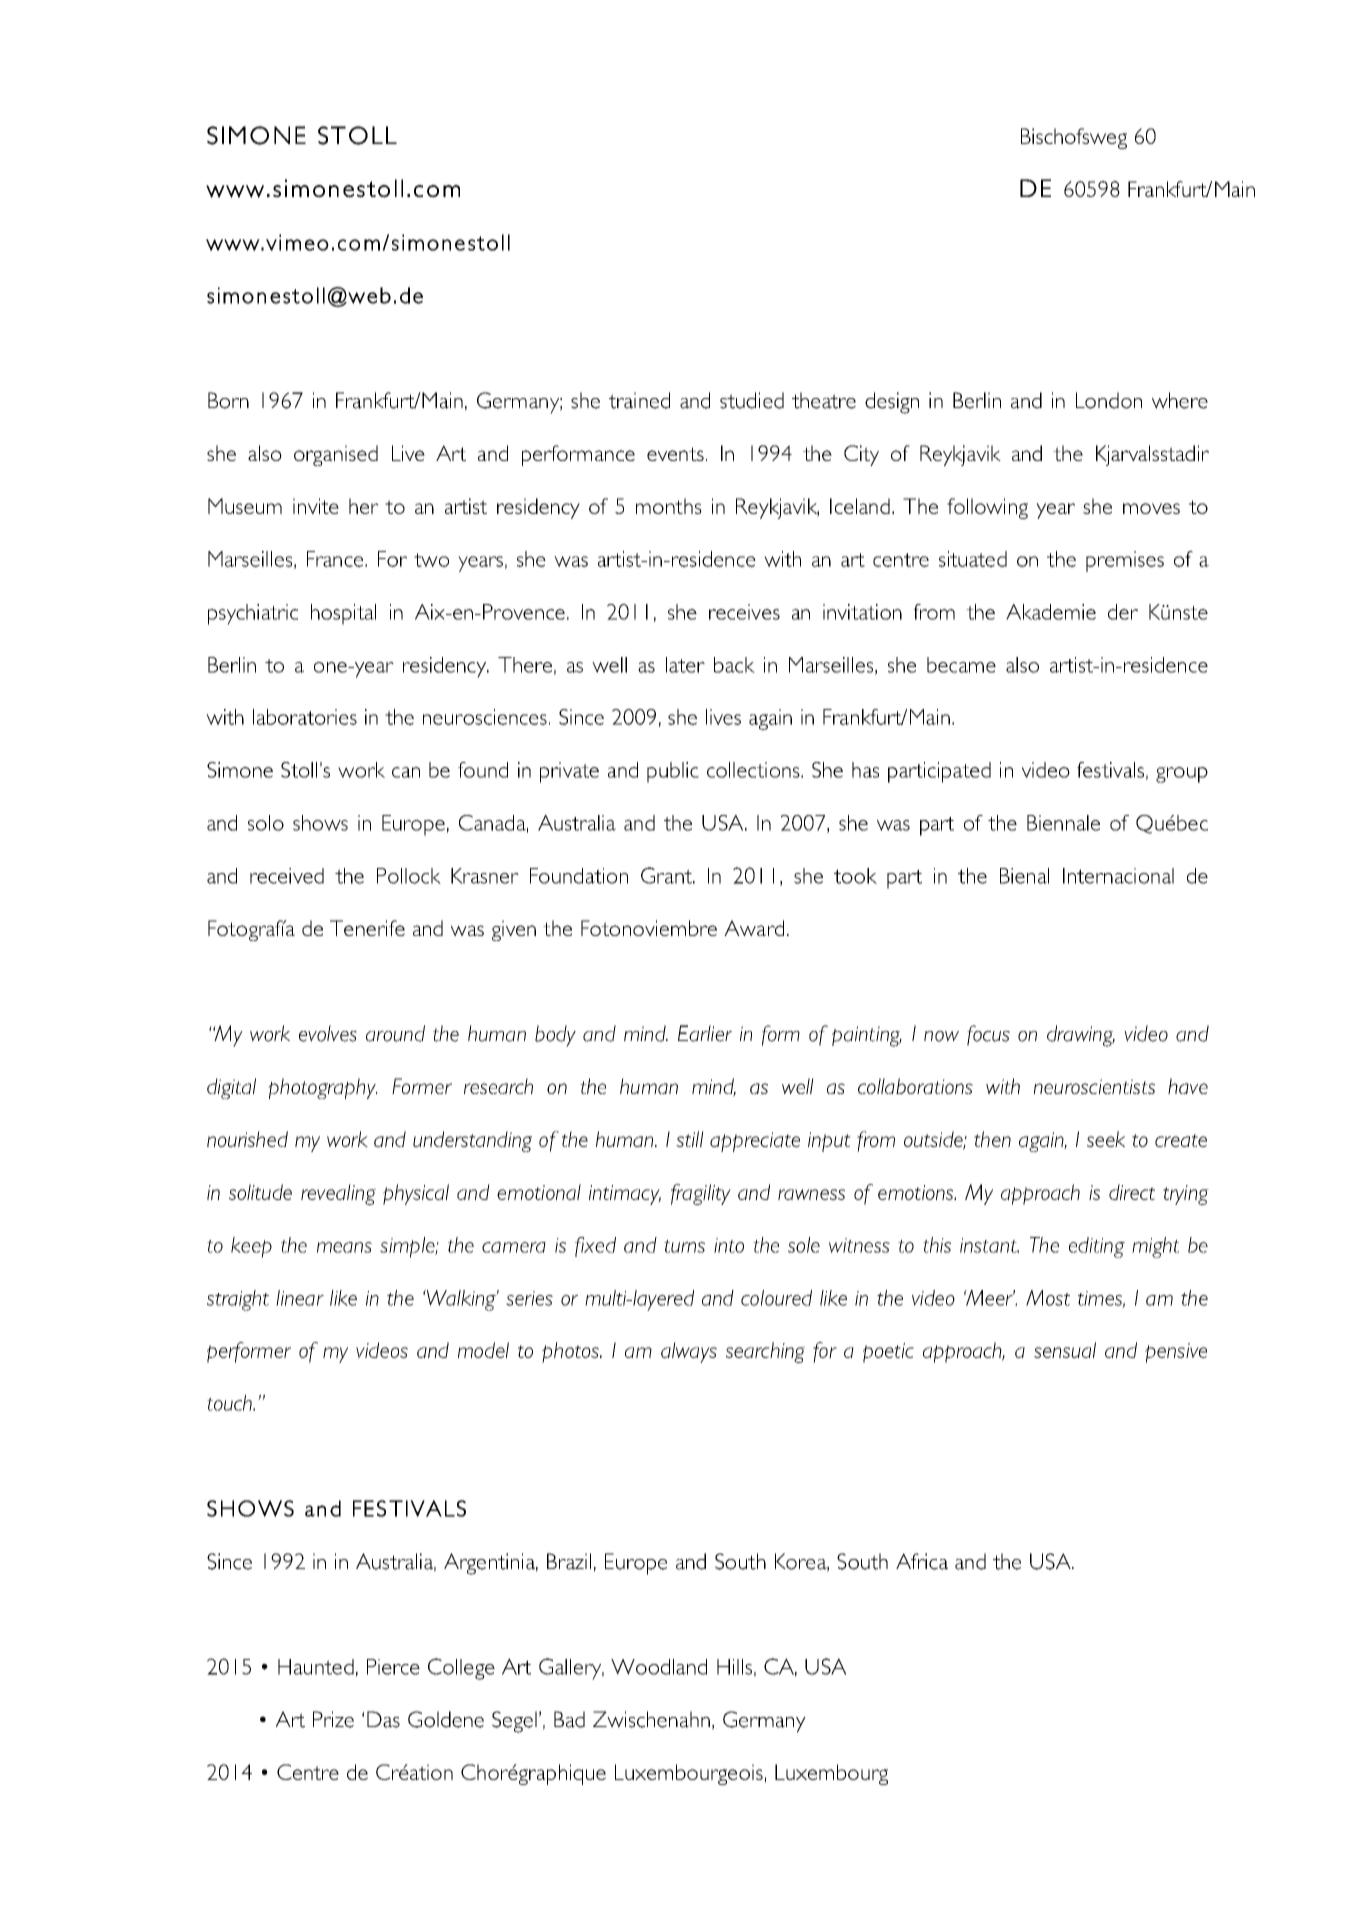 This image has width=1366, height=1931. Describe the element at coordinates (336, 455) in the image. I see `organised` at that location.
